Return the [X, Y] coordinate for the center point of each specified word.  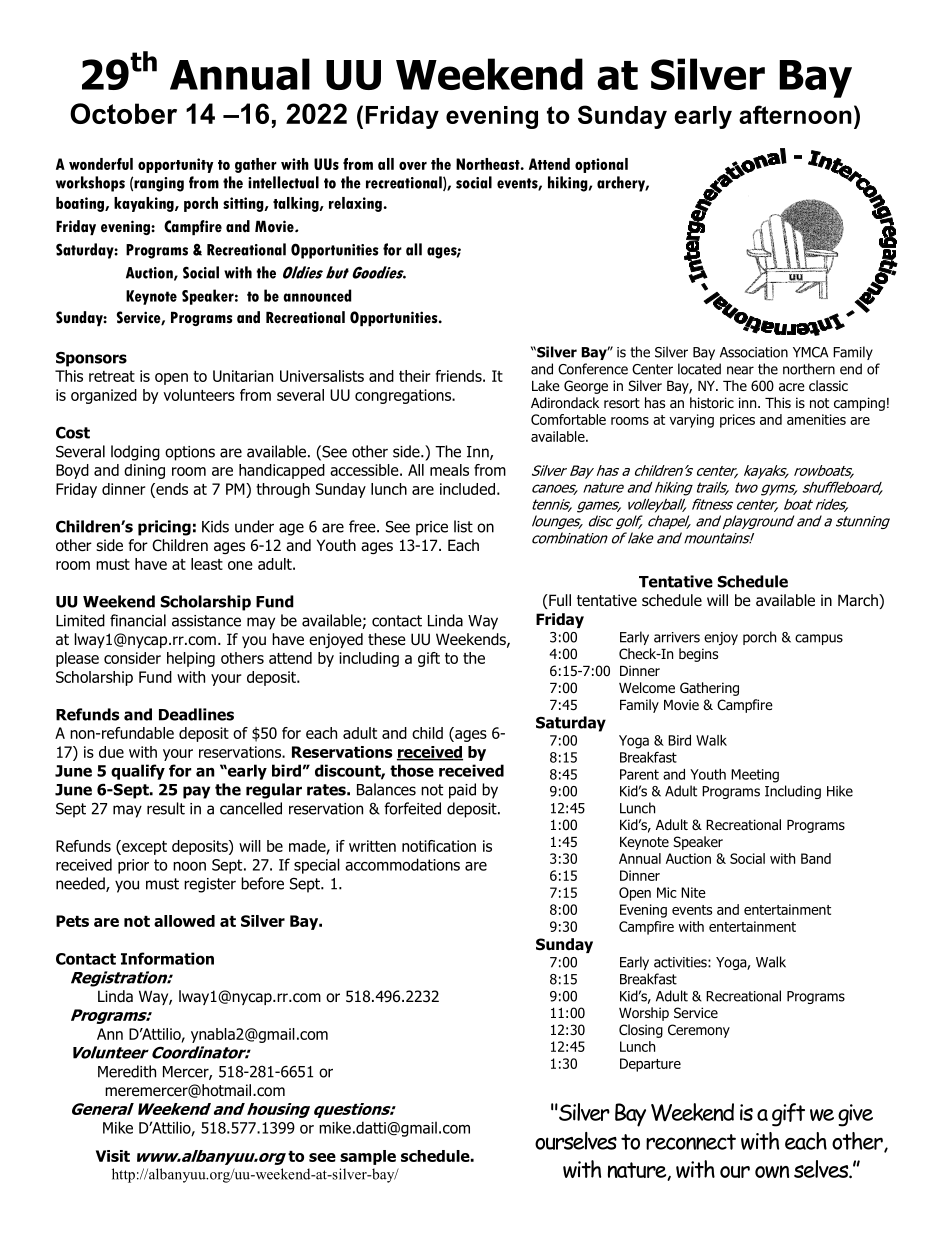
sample [368, 1157]
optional [601, 165]
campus [819, 639]
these [387, 639]
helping [191, 659]
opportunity [175, 165]
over [413, 165]
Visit [113, 1156]
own [772, 1171]
